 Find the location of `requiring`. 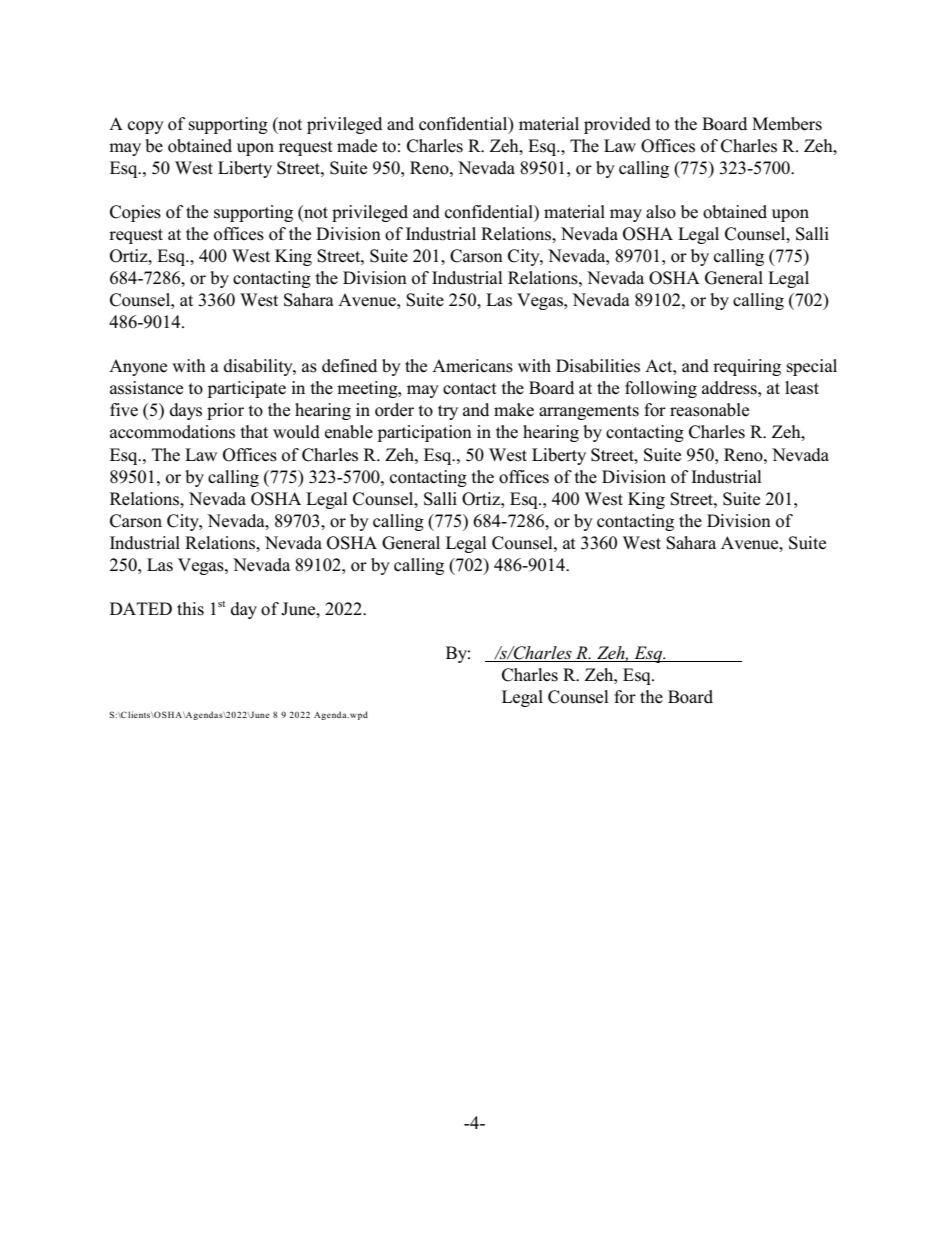

requiring is located at coordinates (747, 367).
